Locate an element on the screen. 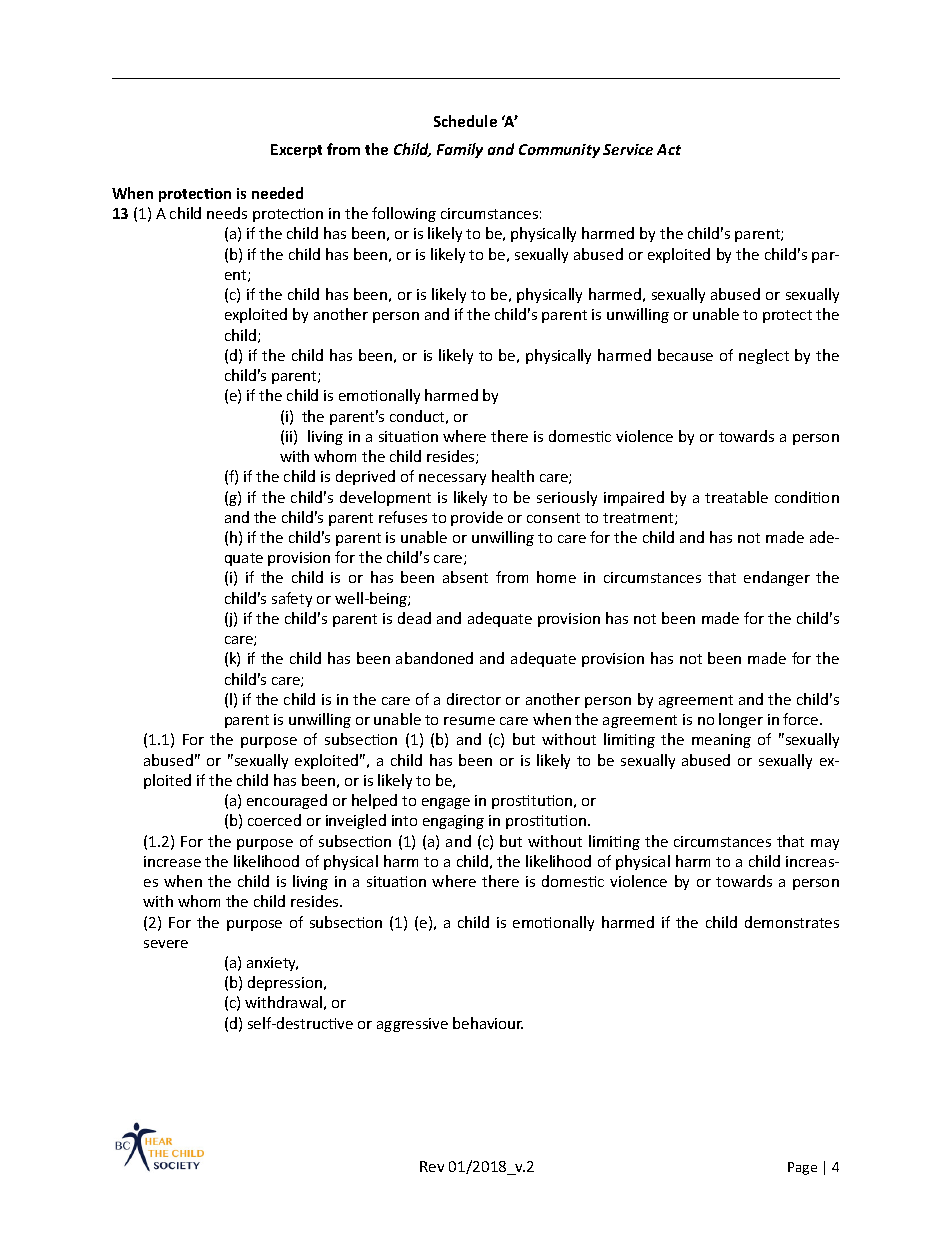  deprived is located at coordinates (365, 477).
